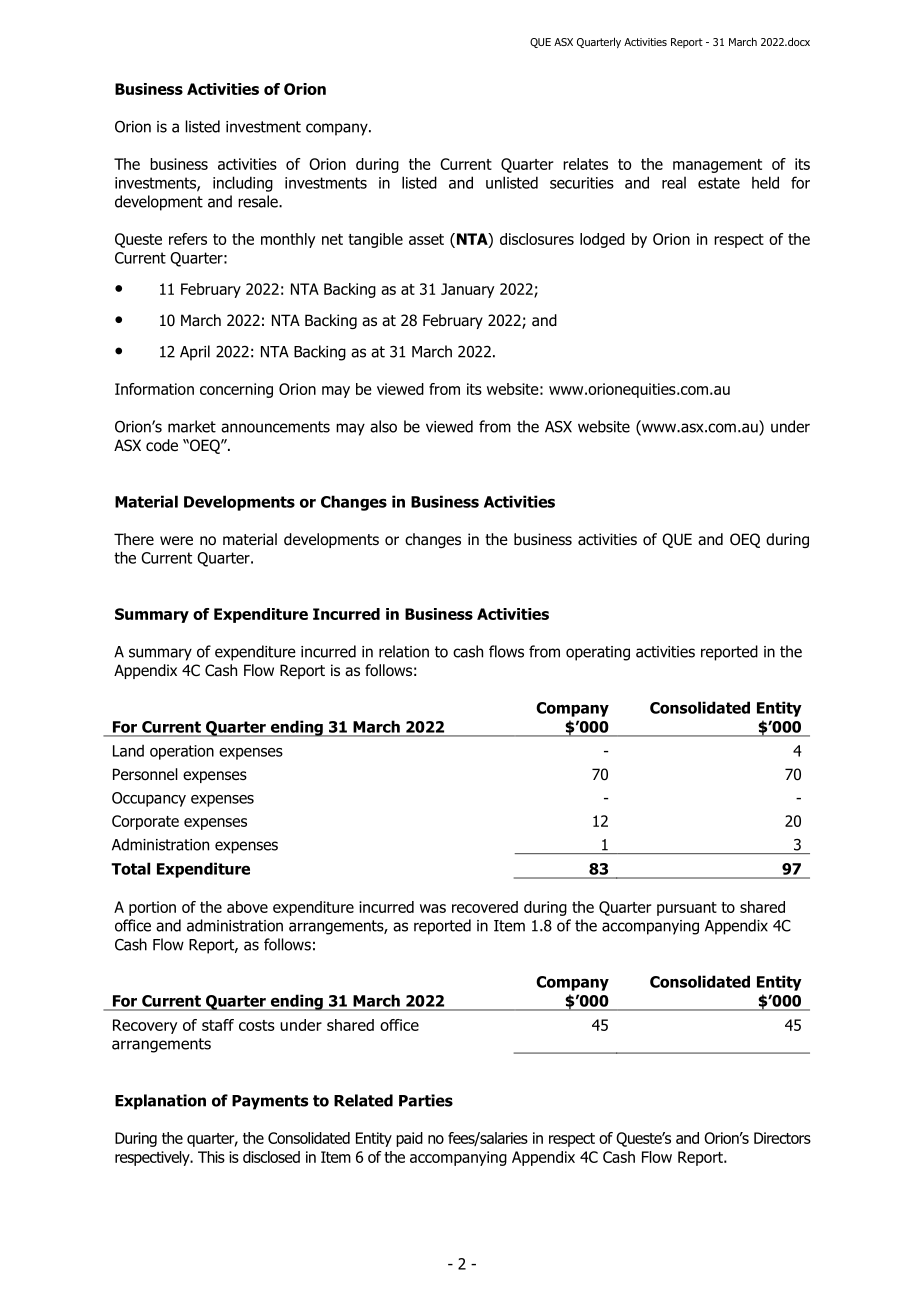  Describe the element at coordinates (426, 239) in the screenshot. I see `asset` at that location.
